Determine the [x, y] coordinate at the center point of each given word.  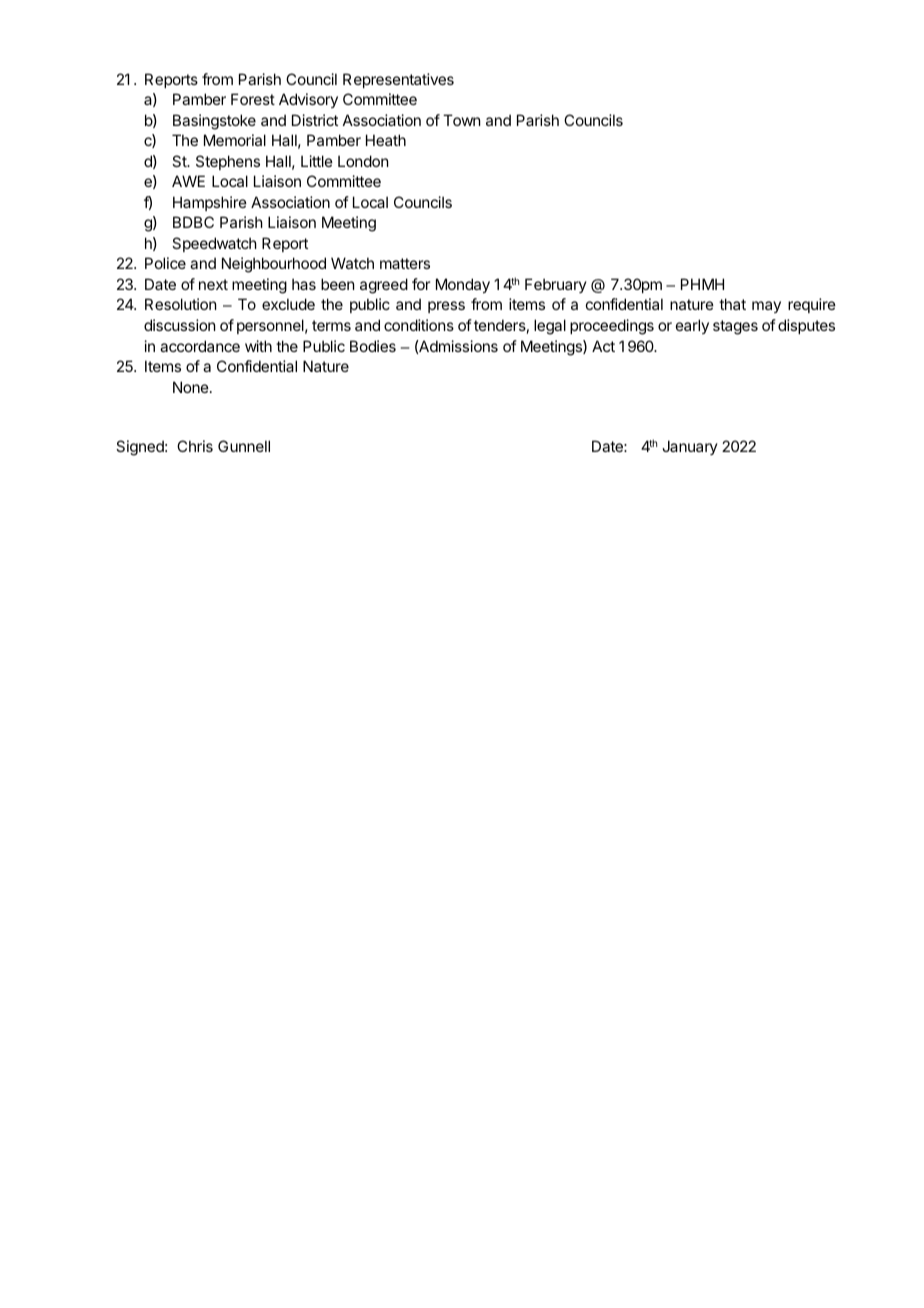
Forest [253, 99]
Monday [463, 285]
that [732, 304]
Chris [195, 446]
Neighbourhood [274, 265]
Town [461, 120]
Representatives [398, 80]
